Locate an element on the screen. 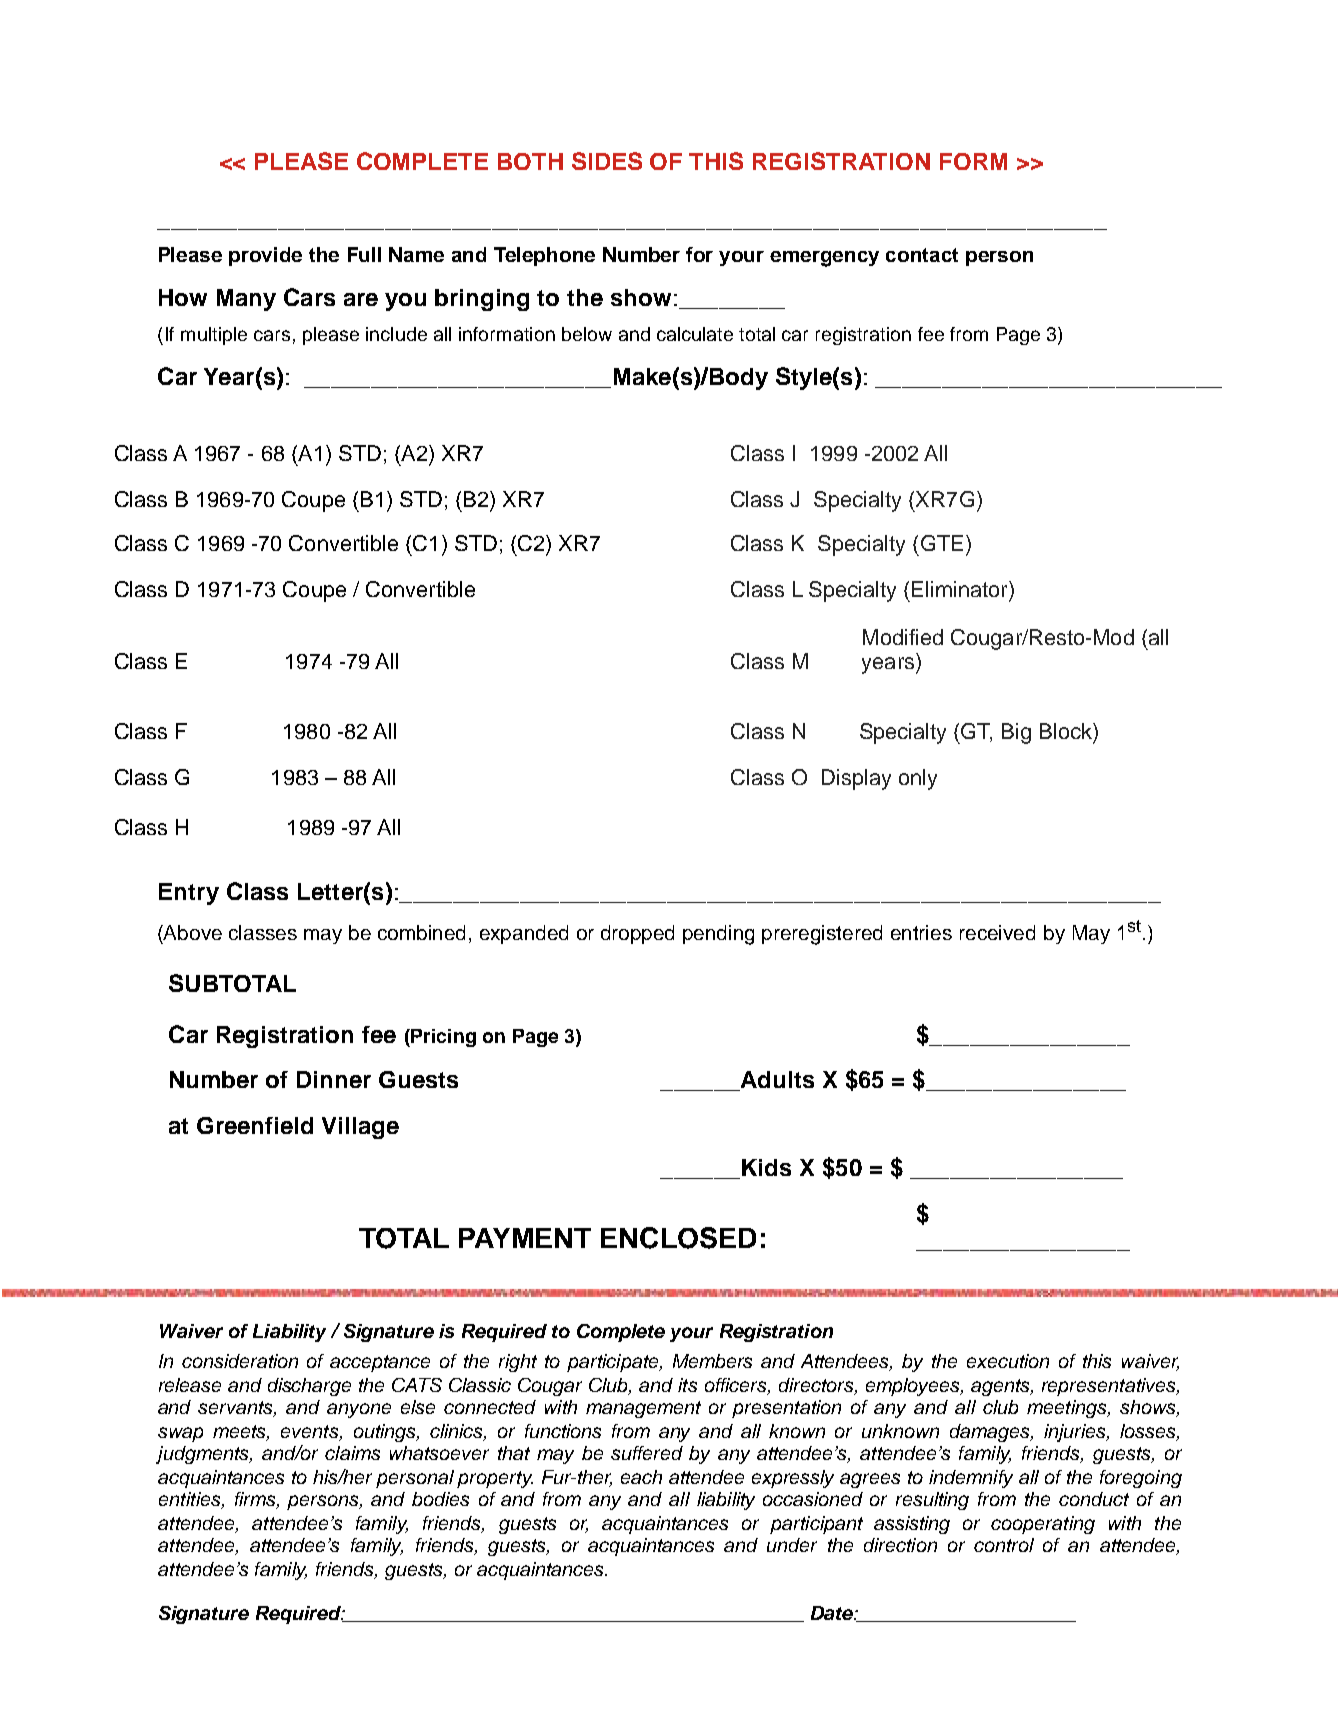 This screenshot has height=1731, width=1338. multiple is located at coordinates (214, 336).
